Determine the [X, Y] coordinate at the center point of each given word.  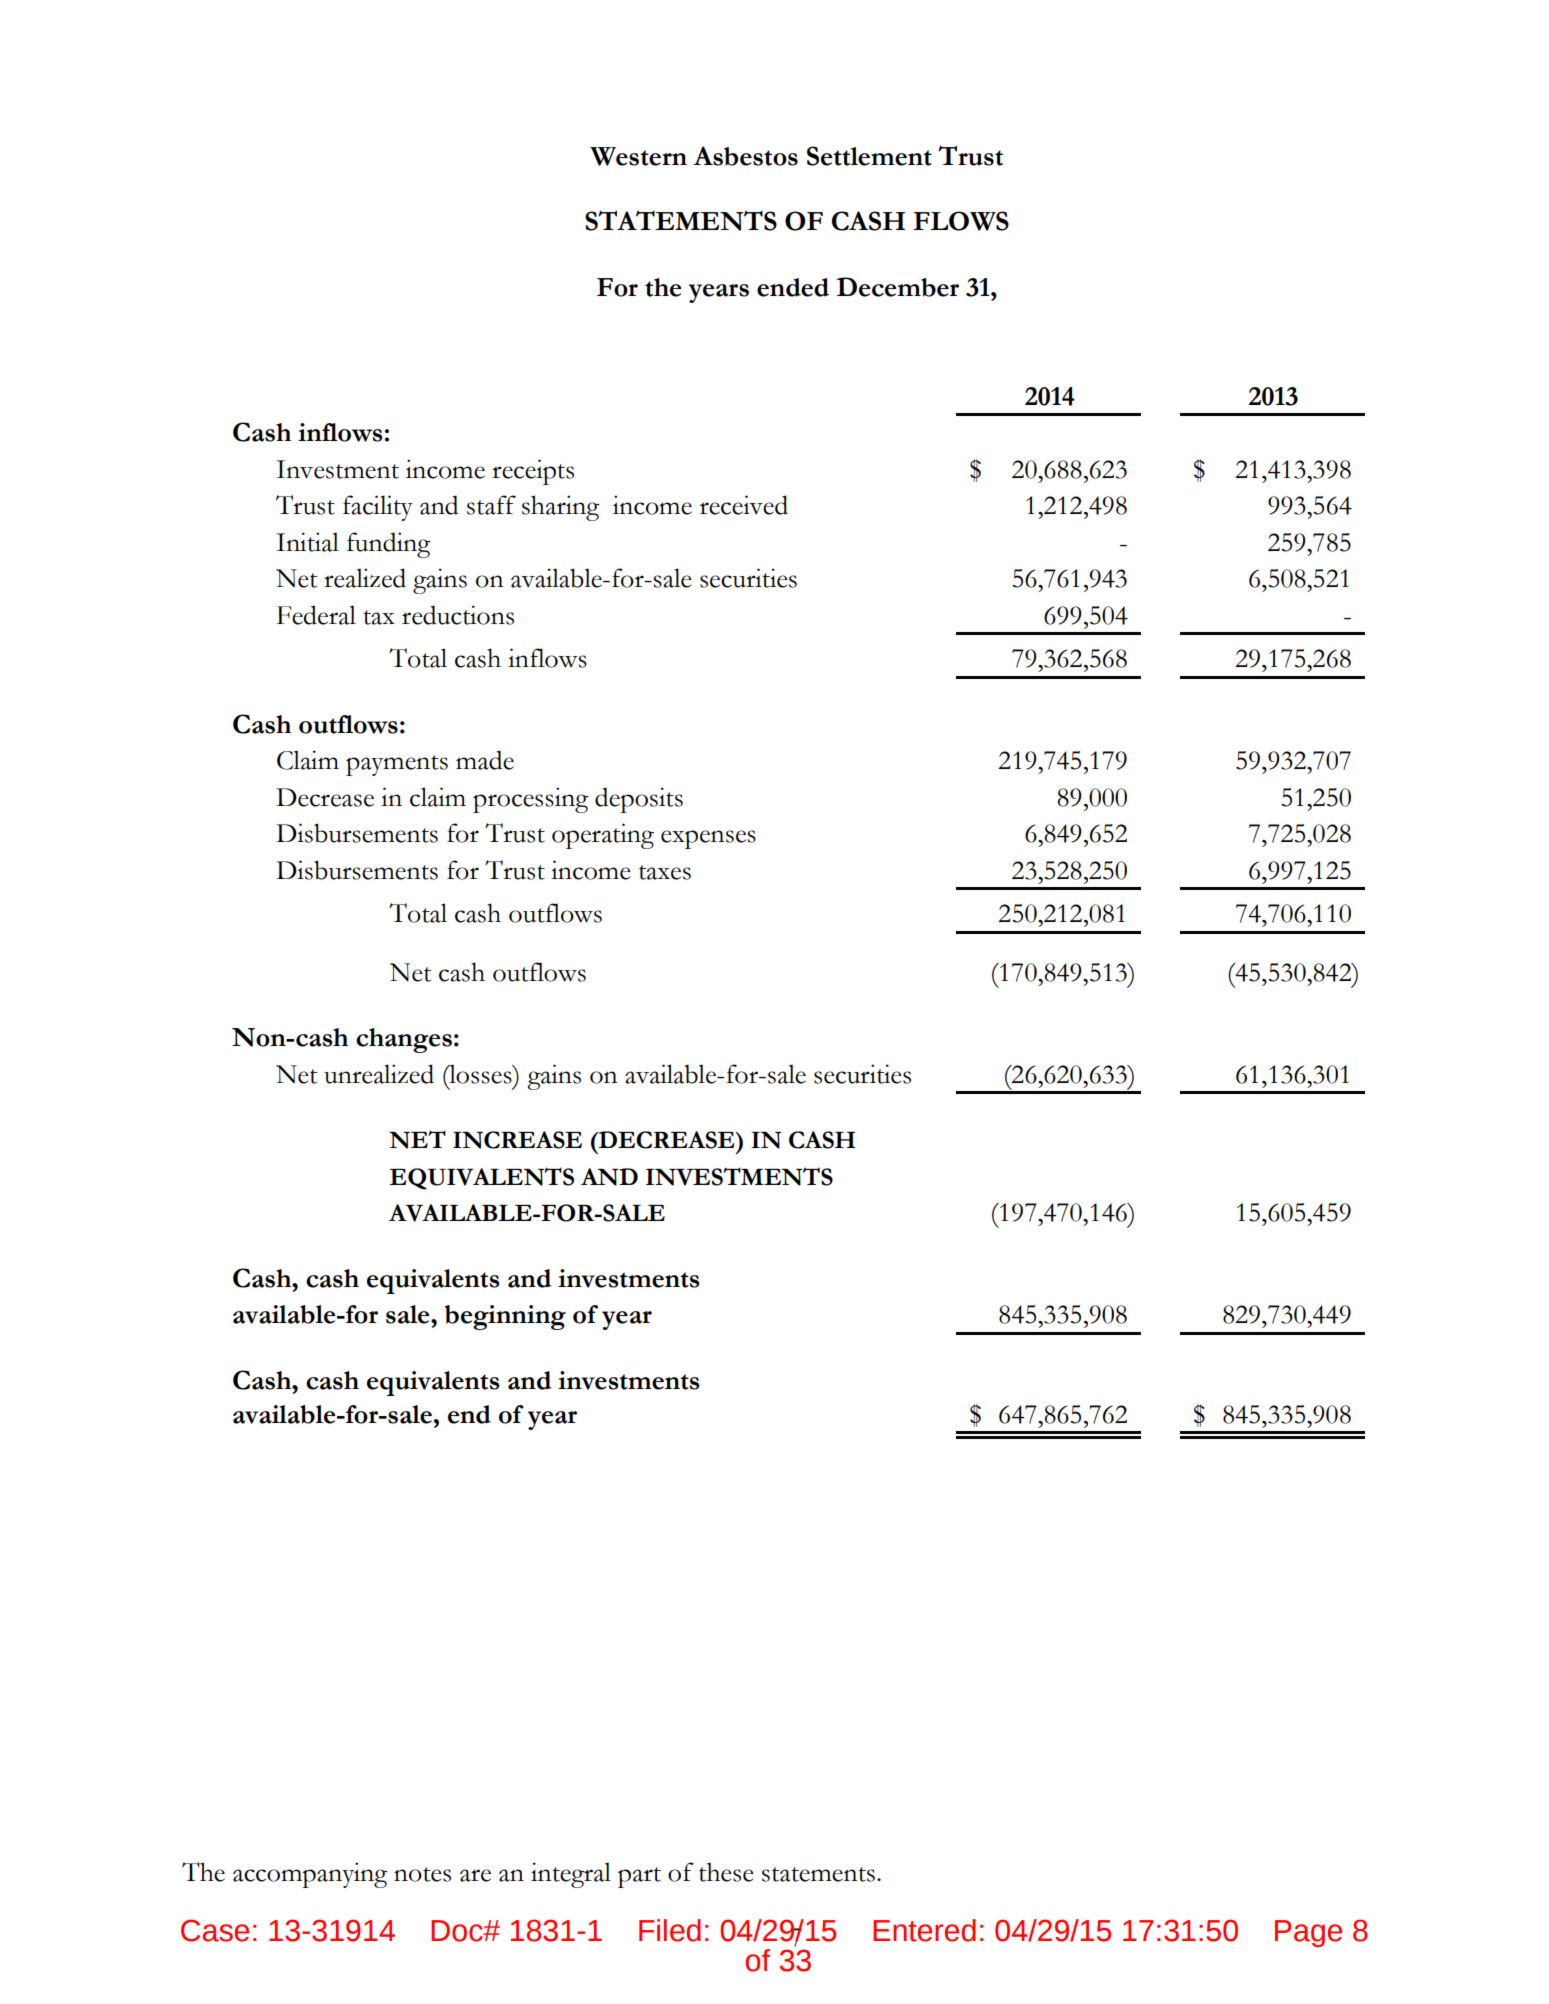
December [898, 287]
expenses [708, 839]
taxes [665, 872]
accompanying [310, 1875]
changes [404, 1040]
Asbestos [745, 156]
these [726, 1872]
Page [1308, 1933]
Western [638, 156]
